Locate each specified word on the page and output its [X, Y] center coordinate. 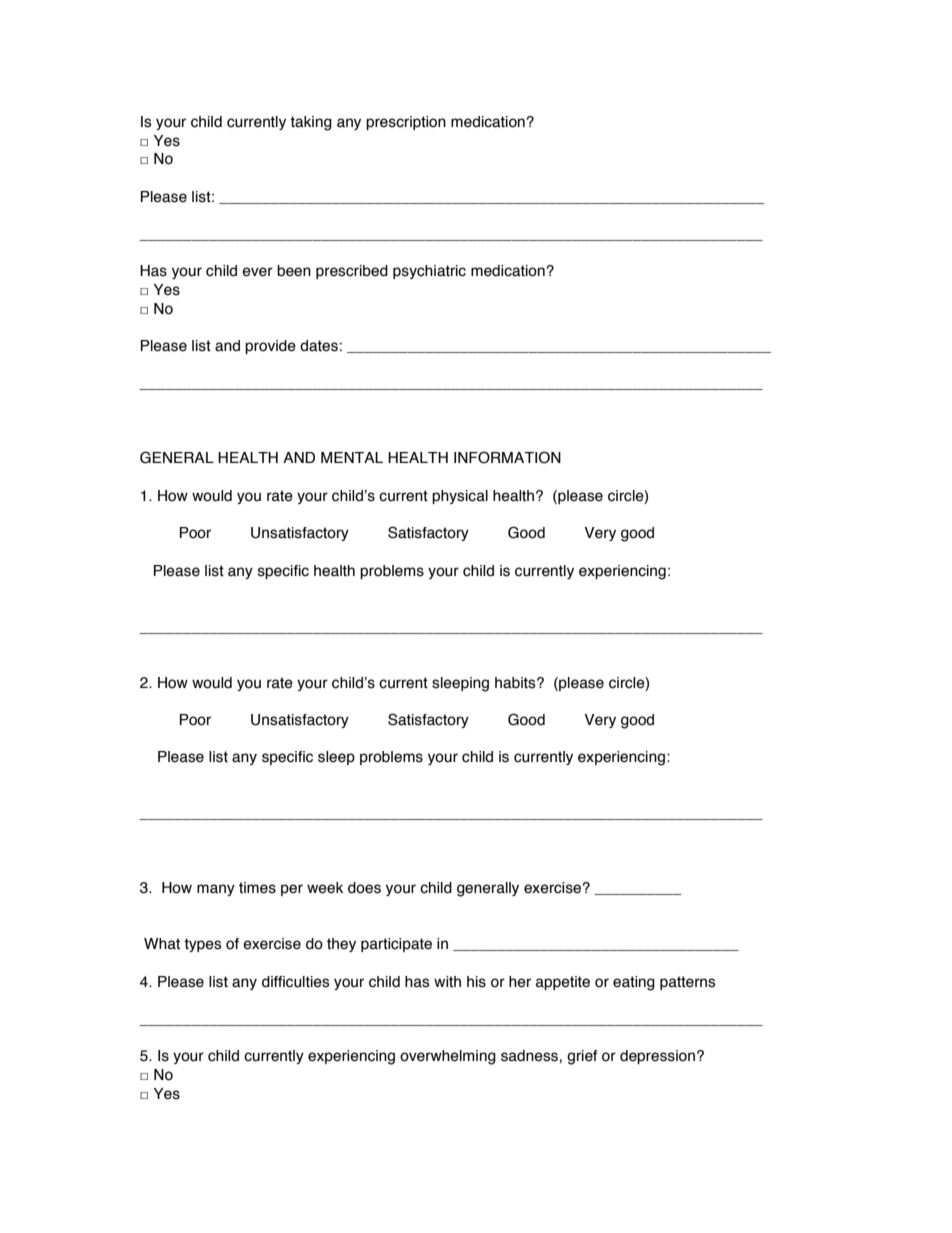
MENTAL [352, 457]
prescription [406, 123]
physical [460, 497]
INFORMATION [507, 457]
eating [634, 983]
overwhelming [448, 1057]
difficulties [296, 982]
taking [311, 123]
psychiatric [429, 272]
